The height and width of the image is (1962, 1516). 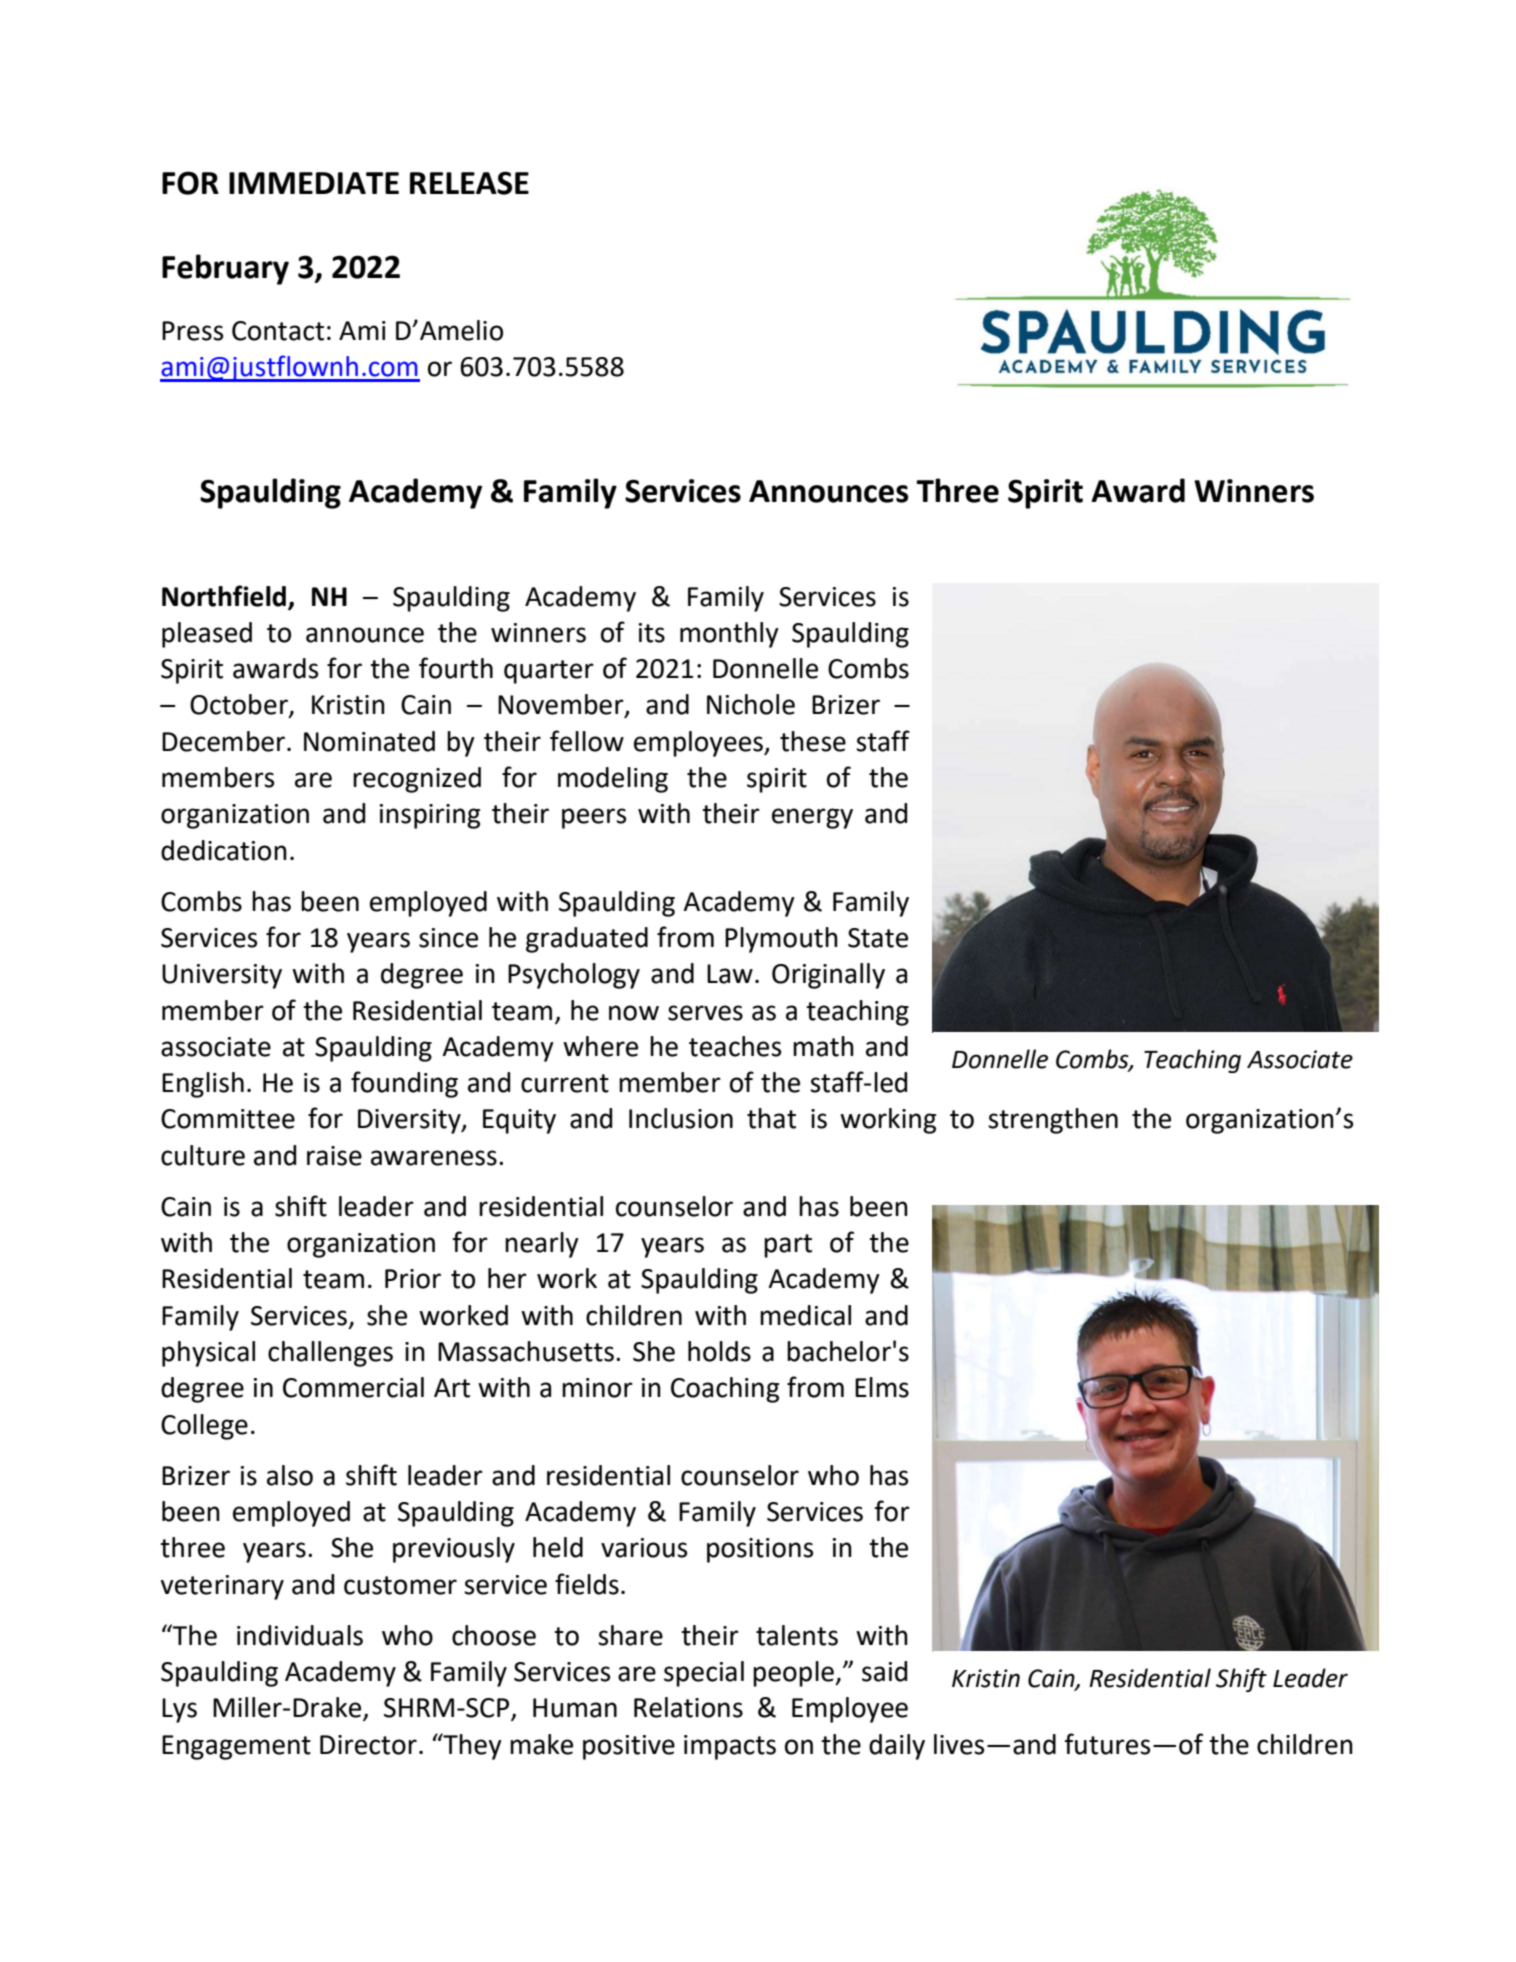 I want to click on Engagement, so click(x=236, y=1747).
